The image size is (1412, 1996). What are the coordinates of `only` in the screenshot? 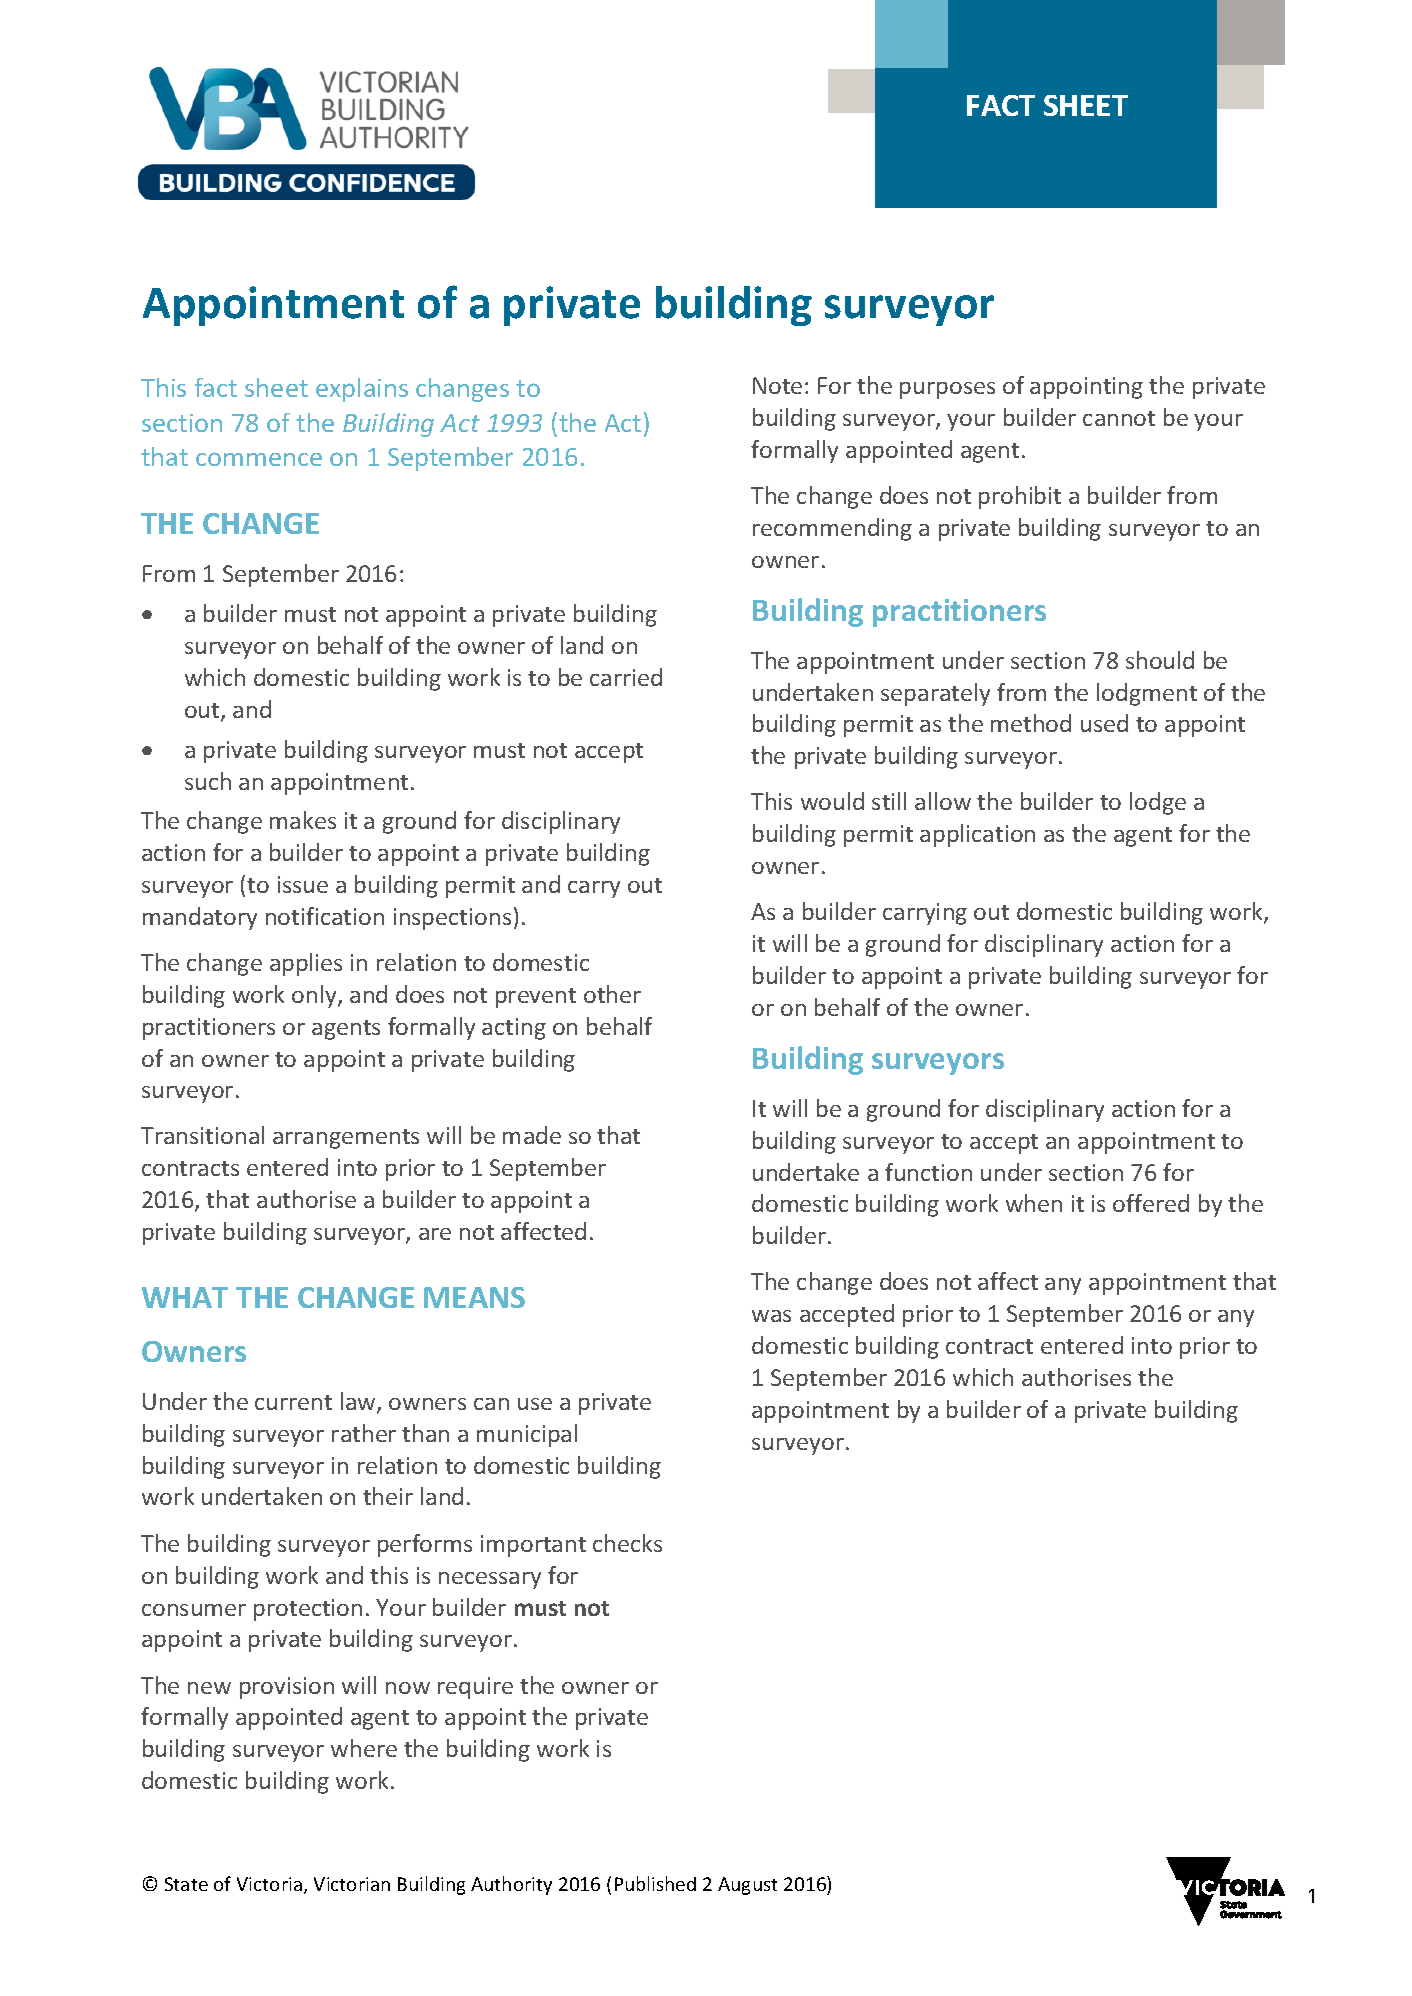 It's located at (315, 996).
